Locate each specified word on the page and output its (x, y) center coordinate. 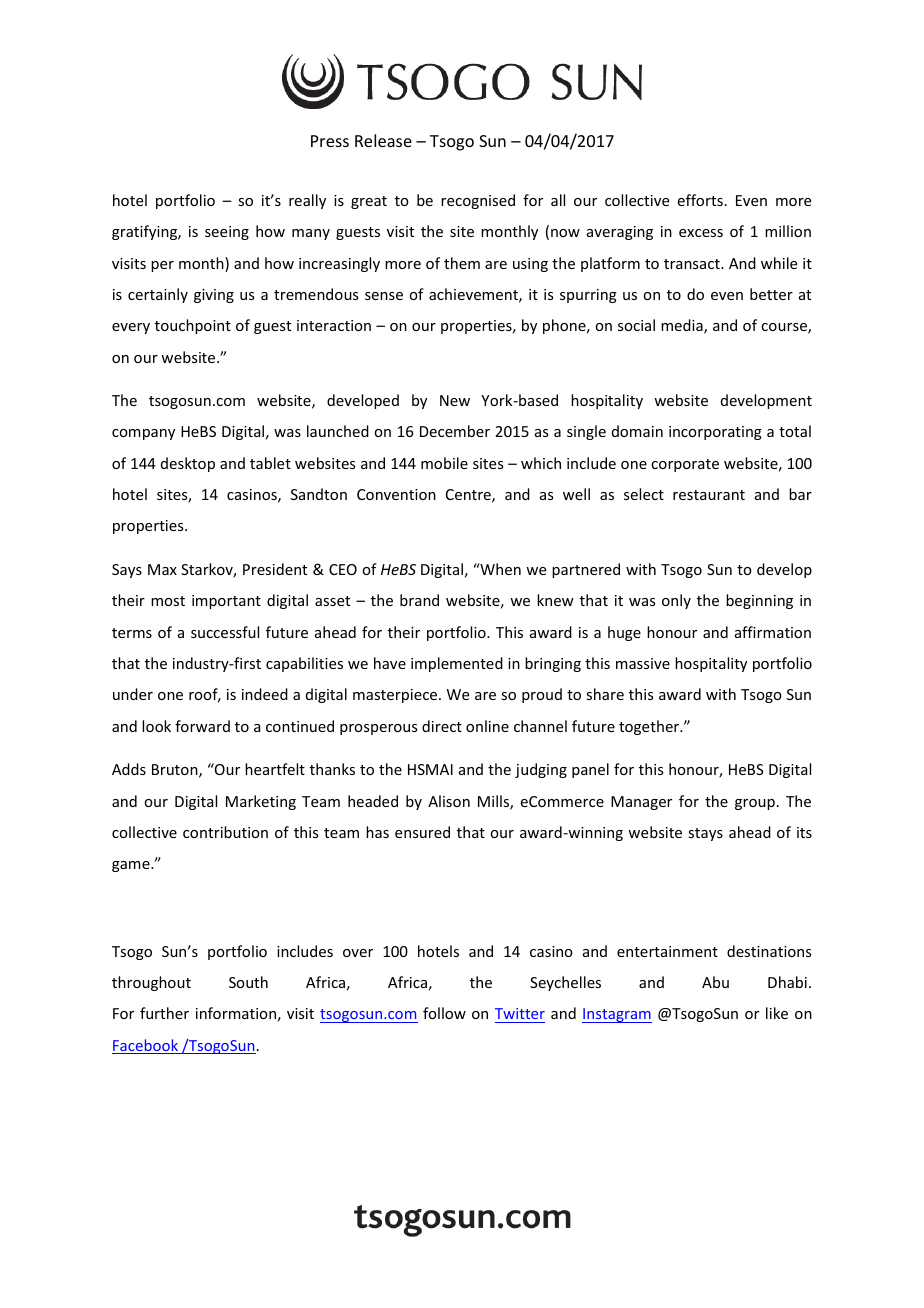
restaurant (709, 495)
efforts (700, 200)
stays (705, 834)
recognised (478, 201)
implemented (457, 664)
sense (384, 296)
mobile (444, 463)
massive (643, 663)
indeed (265, 694)
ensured (422, 832)
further (164, 1013)
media (683, 326)
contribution (225, 832)
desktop (188, 464)
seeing (227, 233)
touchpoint (193, 326)
